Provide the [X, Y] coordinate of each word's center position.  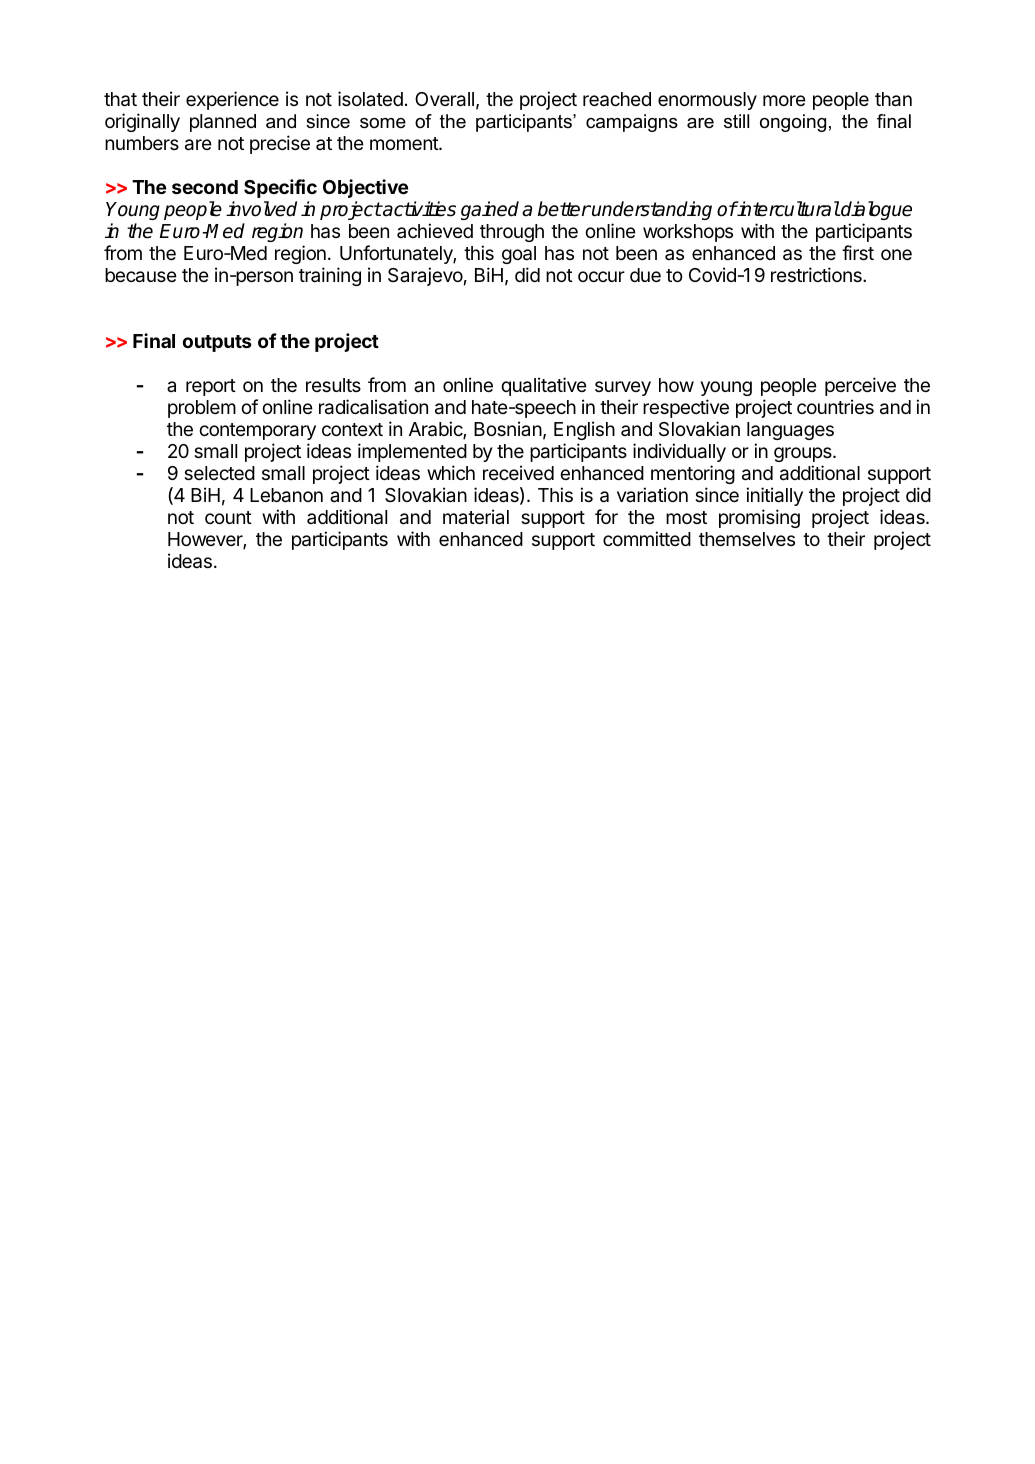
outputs [217, 343]
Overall [444, 99]
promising [759, 518]
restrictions [817, 274]
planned [223, 123]
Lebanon [286, 495]
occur [601, 276]
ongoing [793, 123]
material [476, 516]
